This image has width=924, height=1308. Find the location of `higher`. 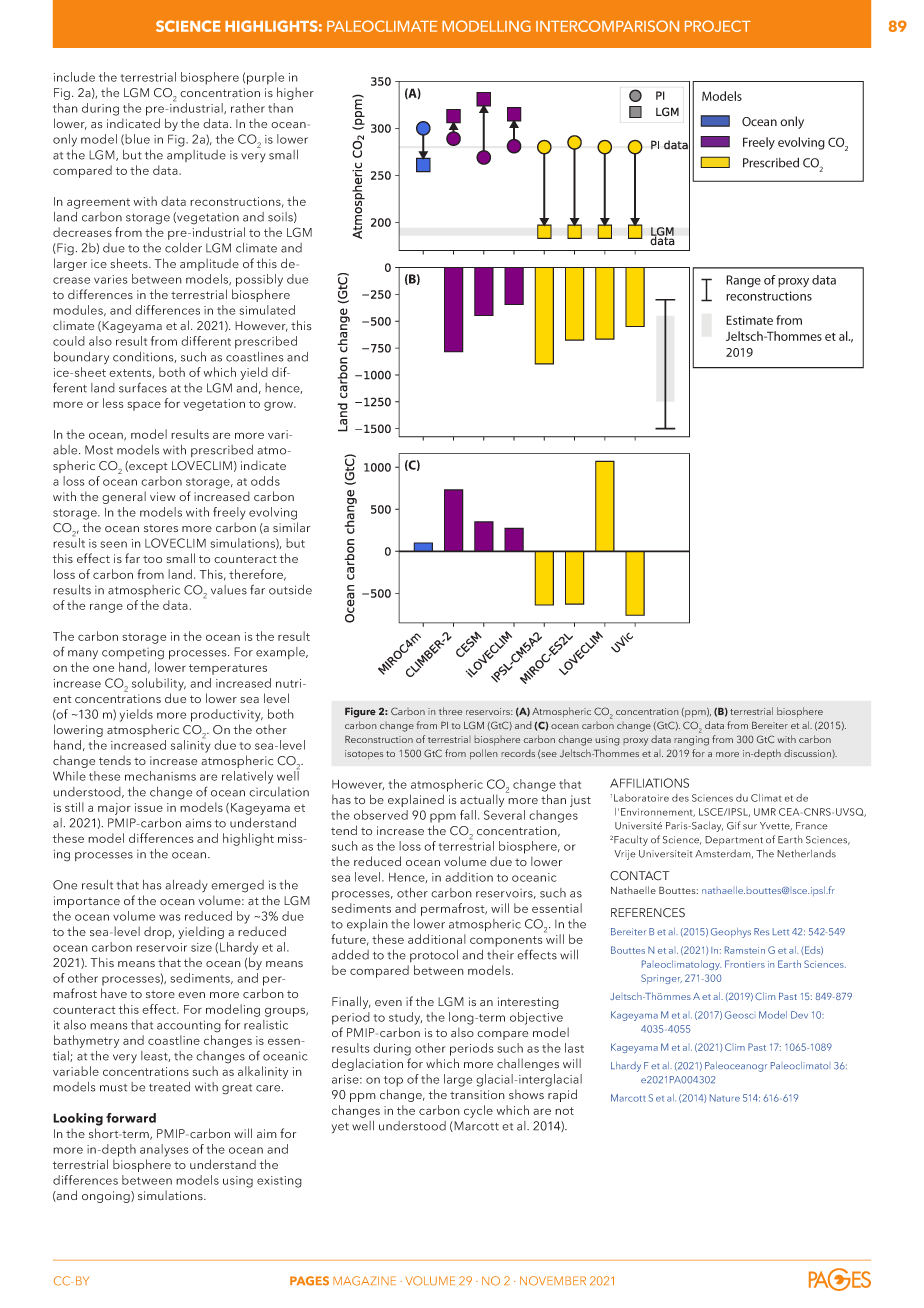

higher is located at coordinates (295, 93).
